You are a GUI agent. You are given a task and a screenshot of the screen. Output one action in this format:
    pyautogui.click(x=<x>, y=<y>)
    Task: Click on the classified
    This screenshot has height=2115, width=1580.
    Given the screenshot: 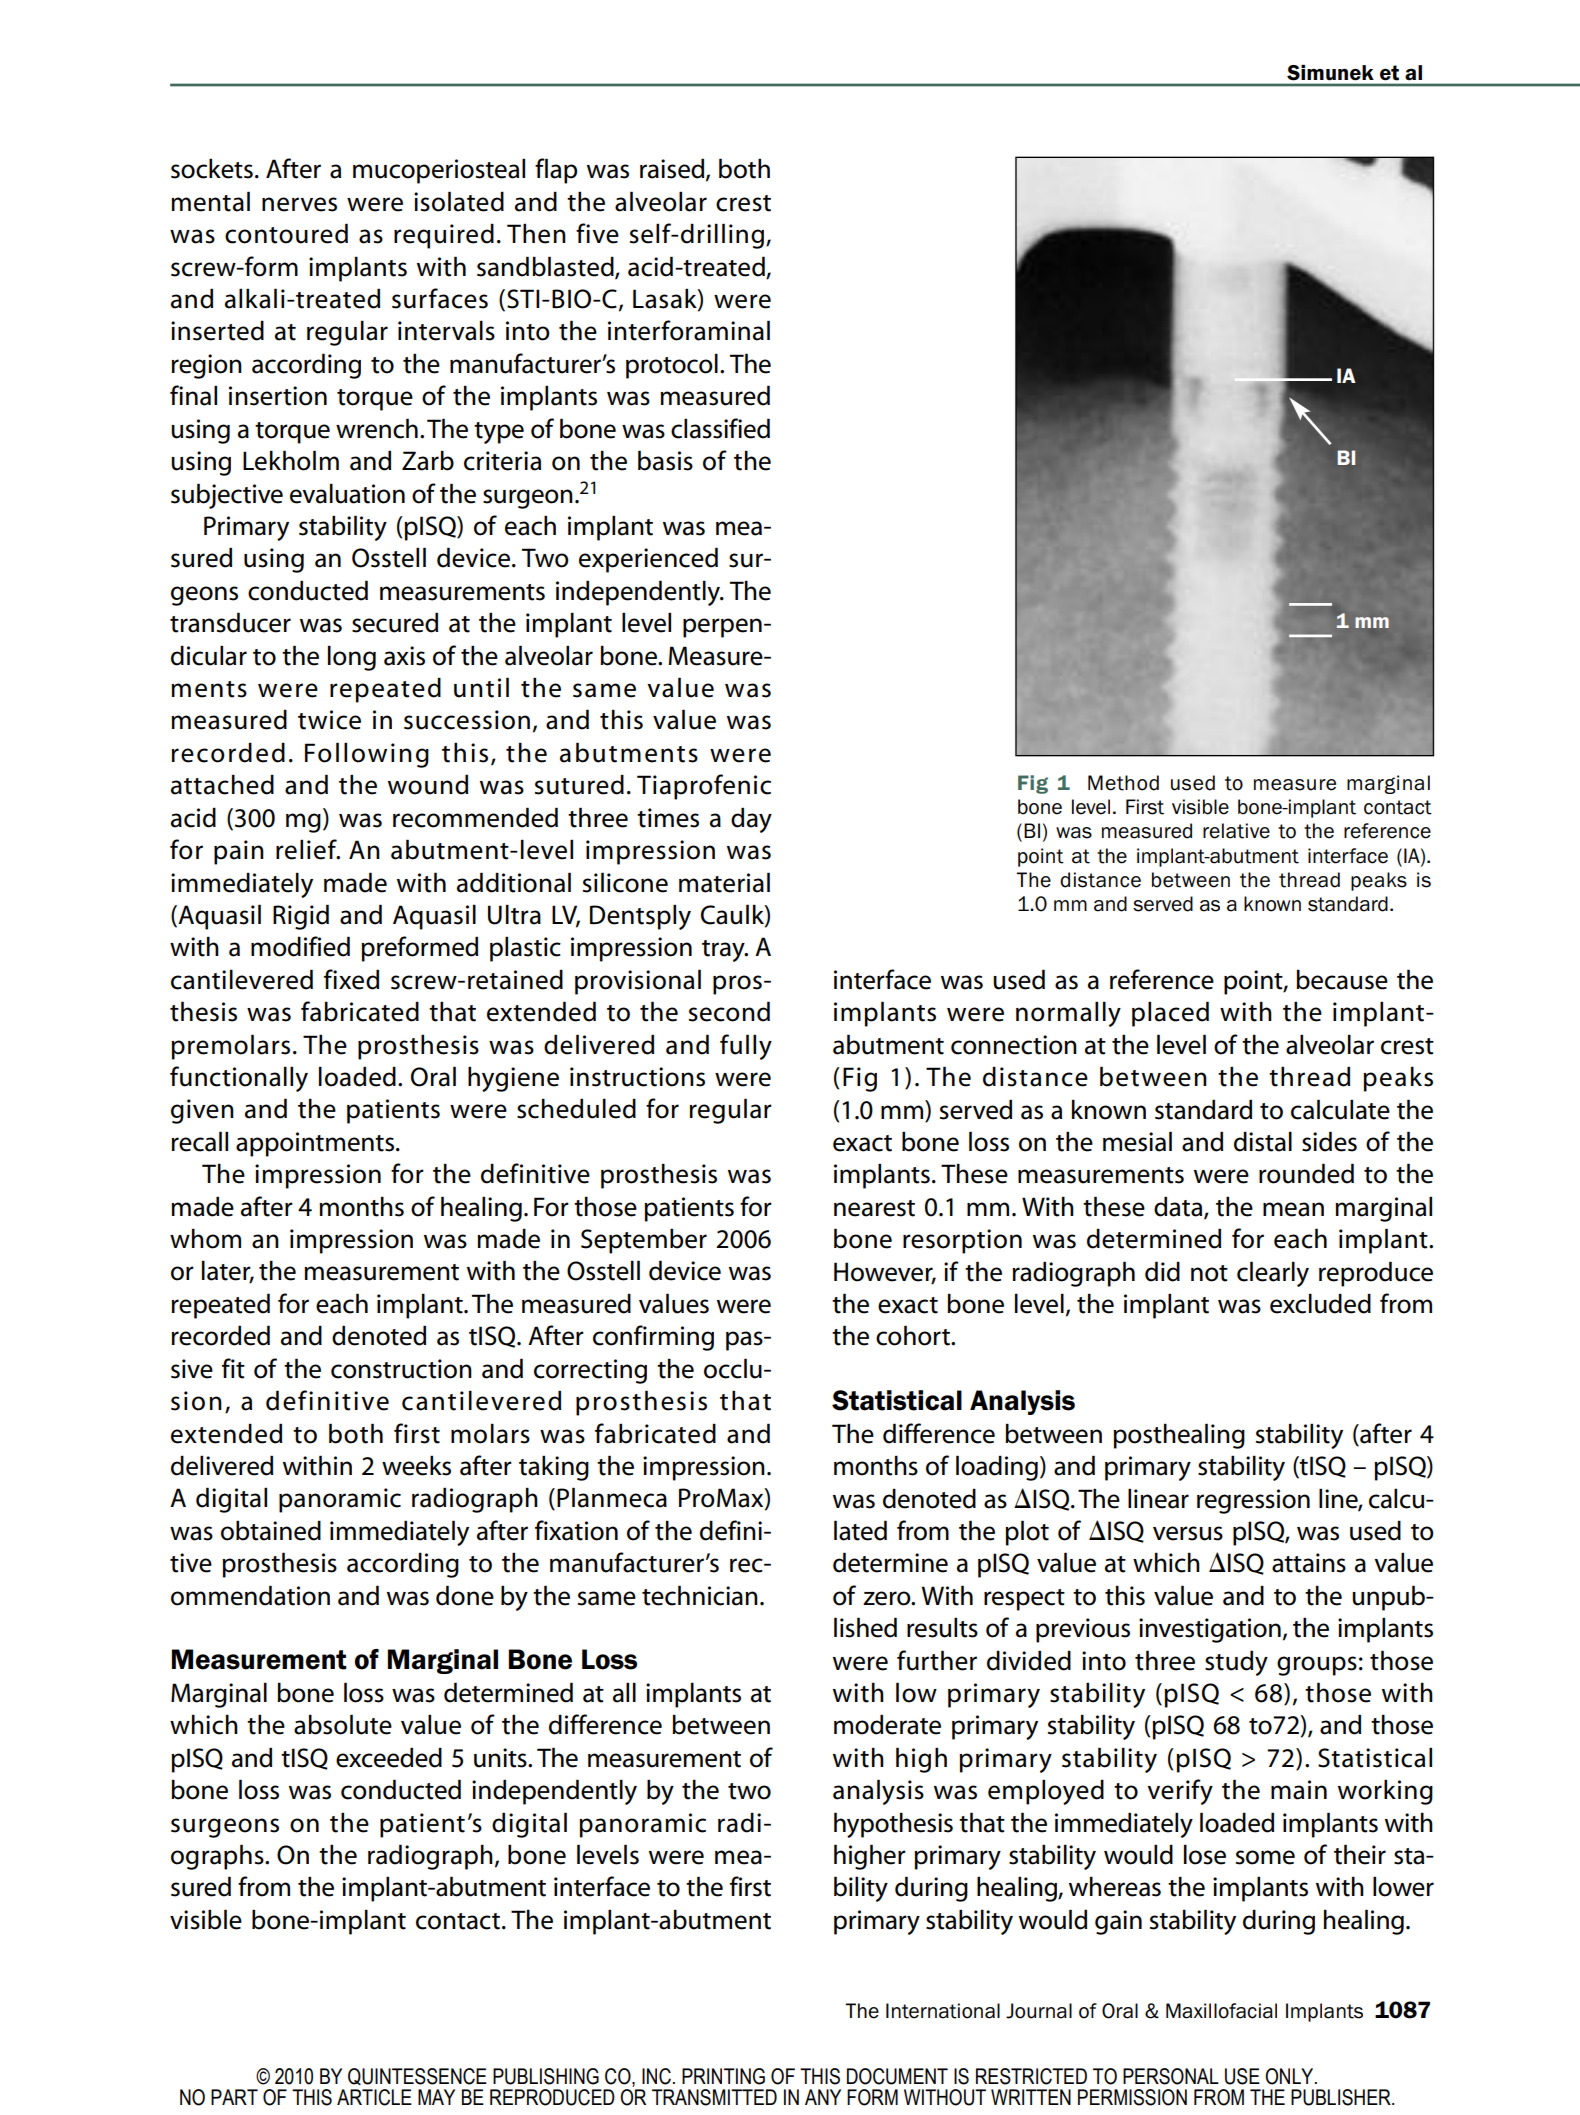 What is the action you would take?
    pyautogui.click(x=720, y=428)
